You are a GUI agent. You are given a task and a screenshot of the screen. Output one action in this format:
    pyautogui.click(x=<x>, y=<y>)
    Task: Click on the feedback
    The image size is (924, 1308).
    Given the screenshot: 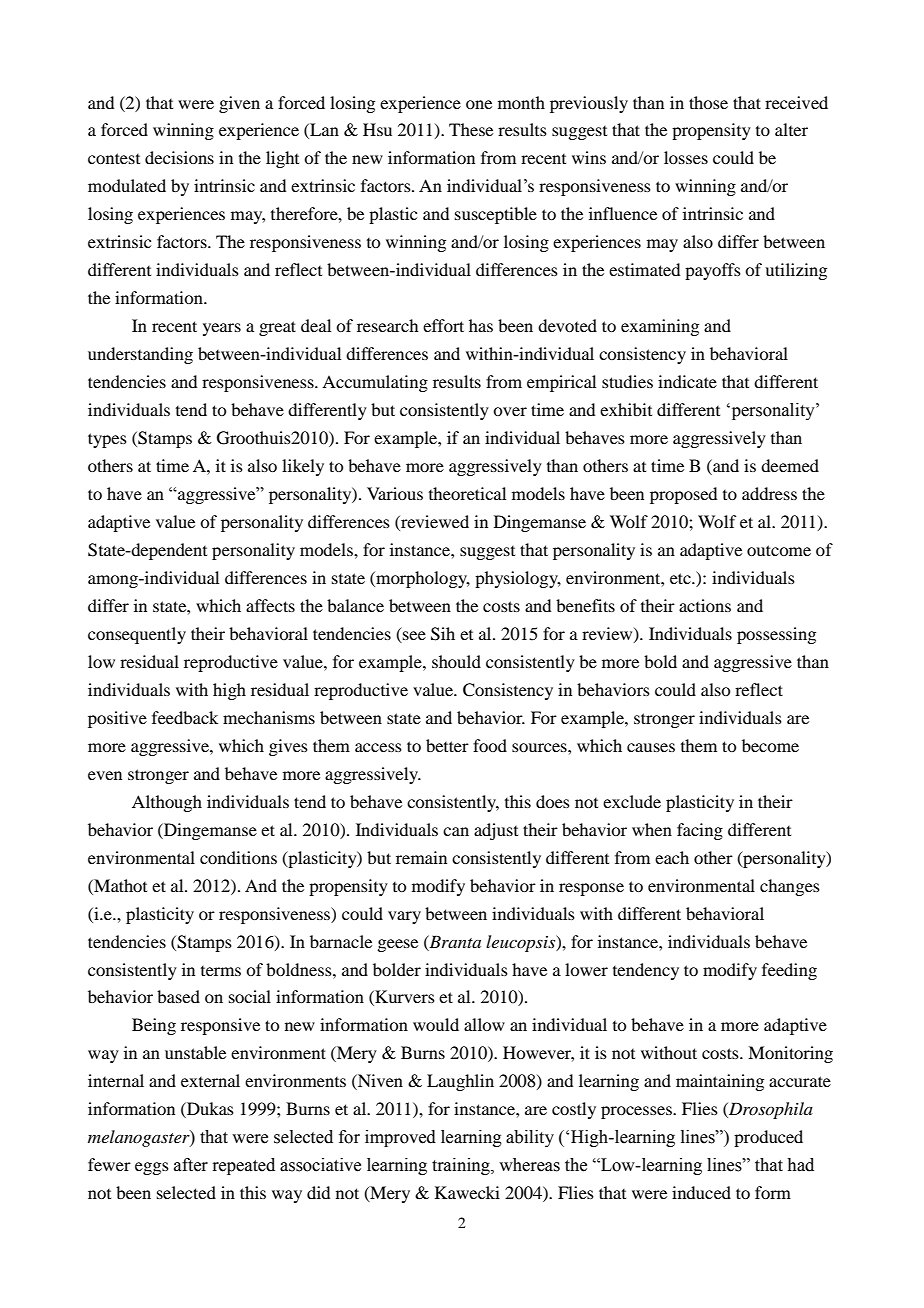 What is the action you would take?
    pyautogui.click(x=185, y=717)
